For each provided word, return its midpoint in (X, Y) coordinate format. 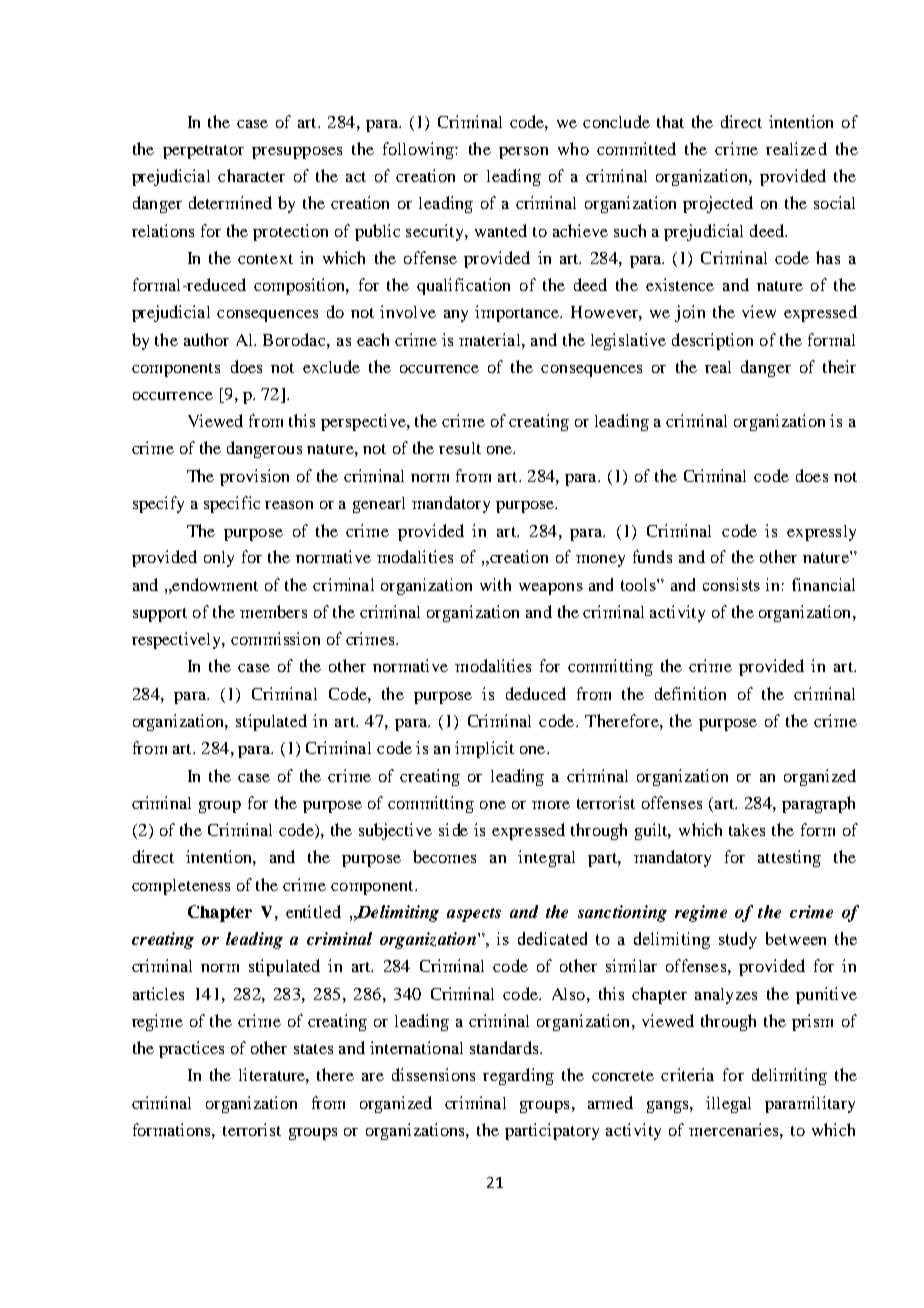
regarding (518, 1076)
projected (718, 204)
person (523, 153)
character (251, 175)
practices (191, 1049)
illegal (728, 1104)
